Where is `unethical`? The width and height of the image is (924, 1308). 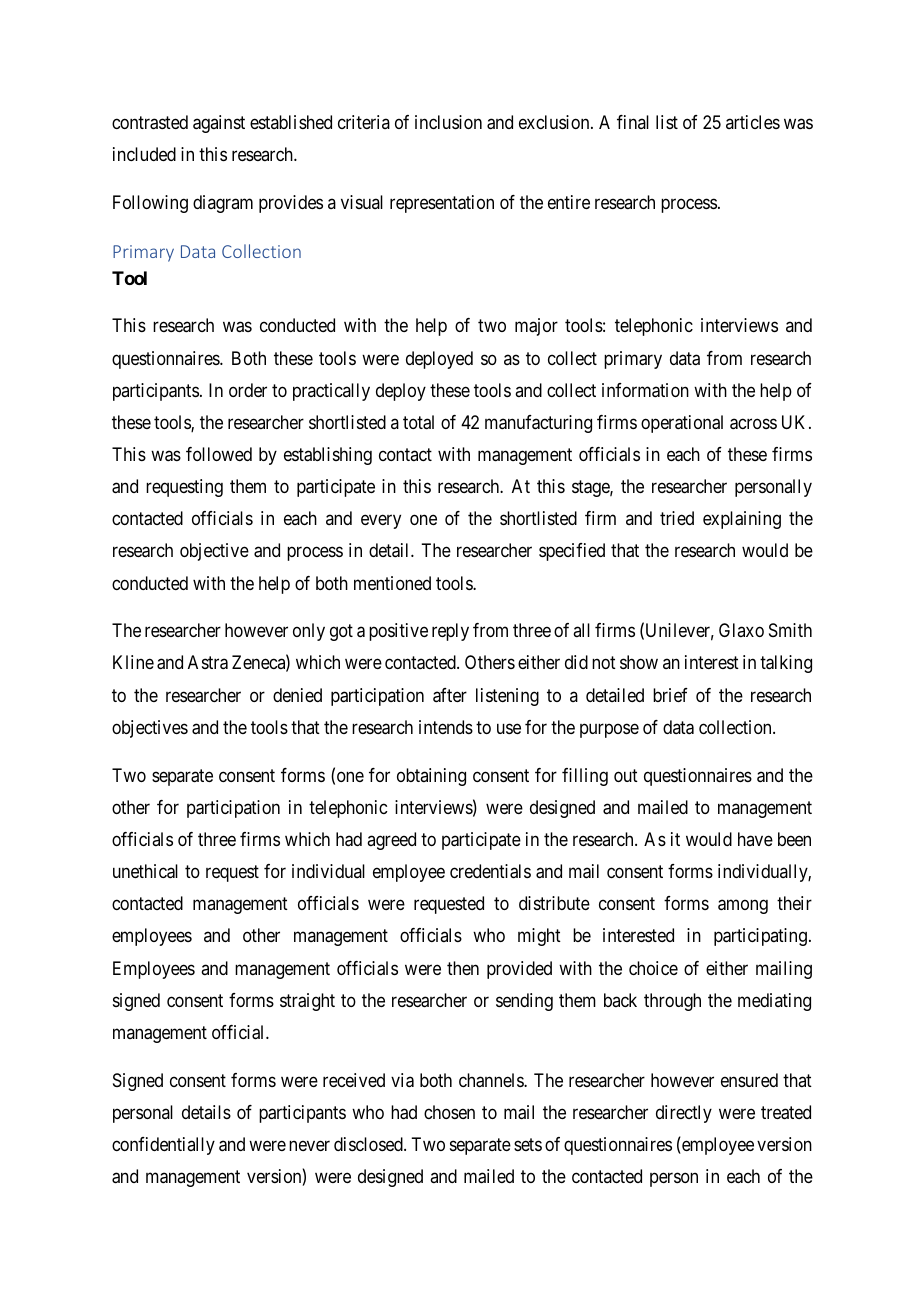 unethical is located at coordinates (145, 871).
